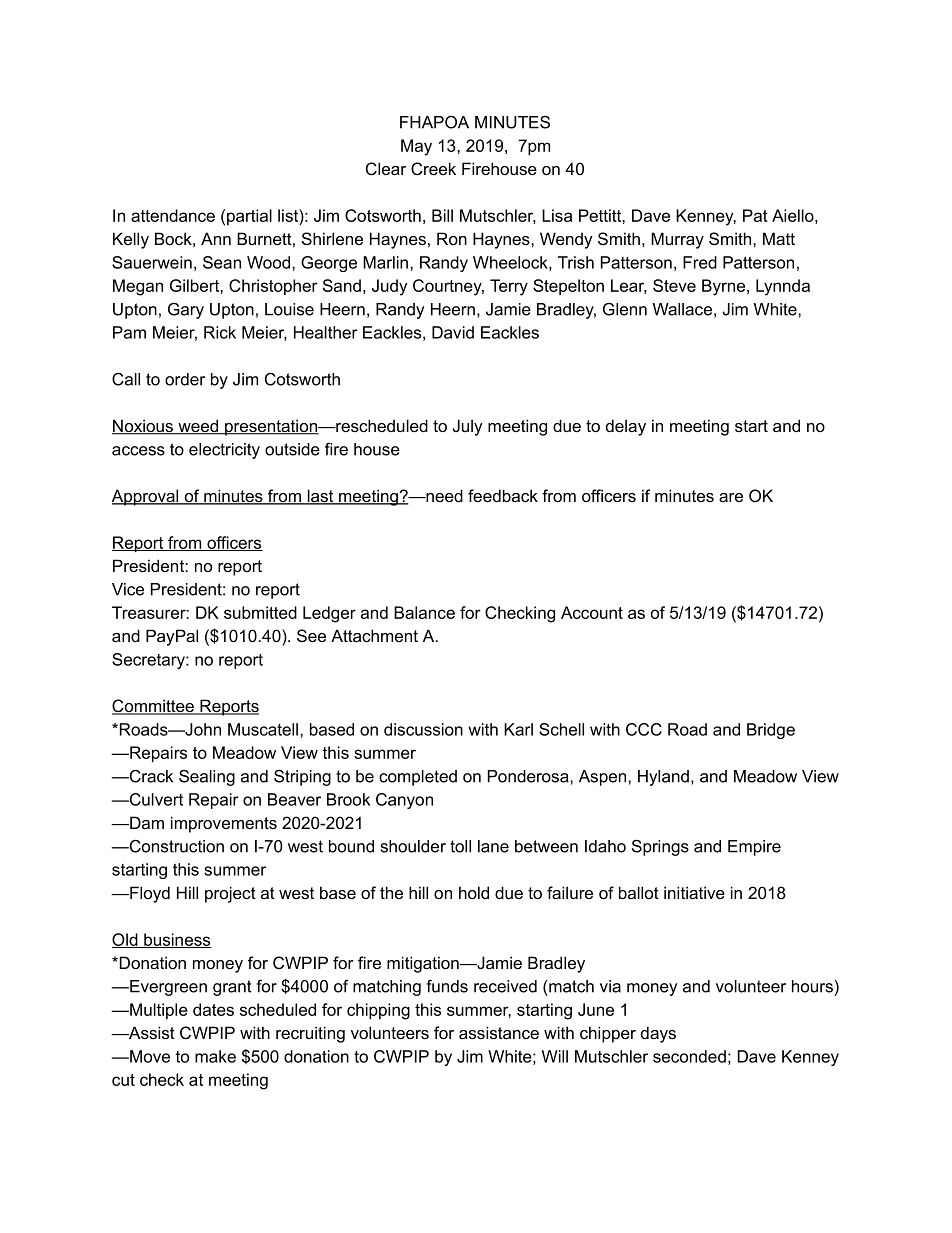  Describe the element at coordinates (224, 451) in the screenshot. I see `electricity` at that location.
